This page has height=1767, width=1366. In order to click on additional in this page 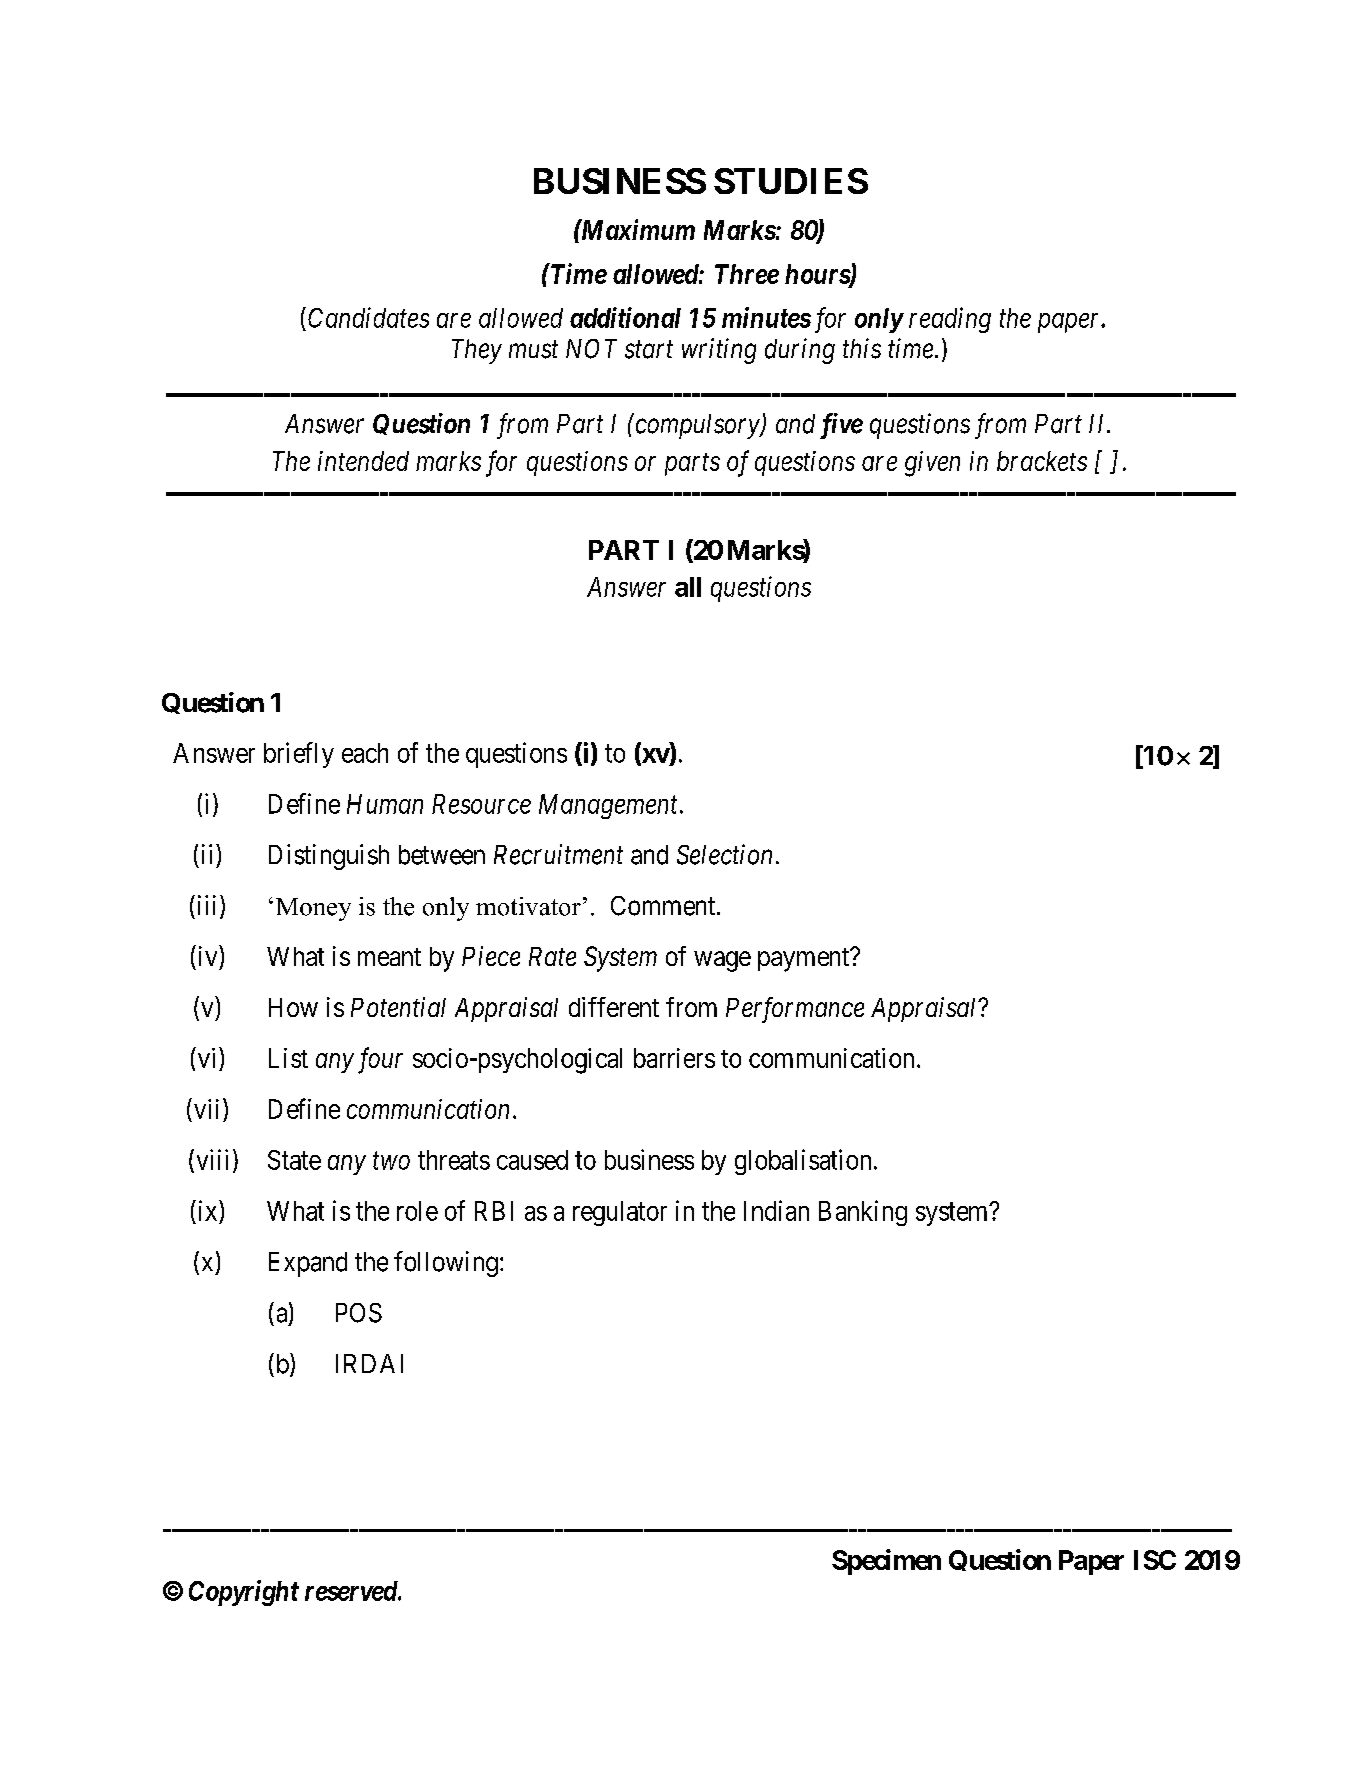, I will do `click(625, 317)`.
